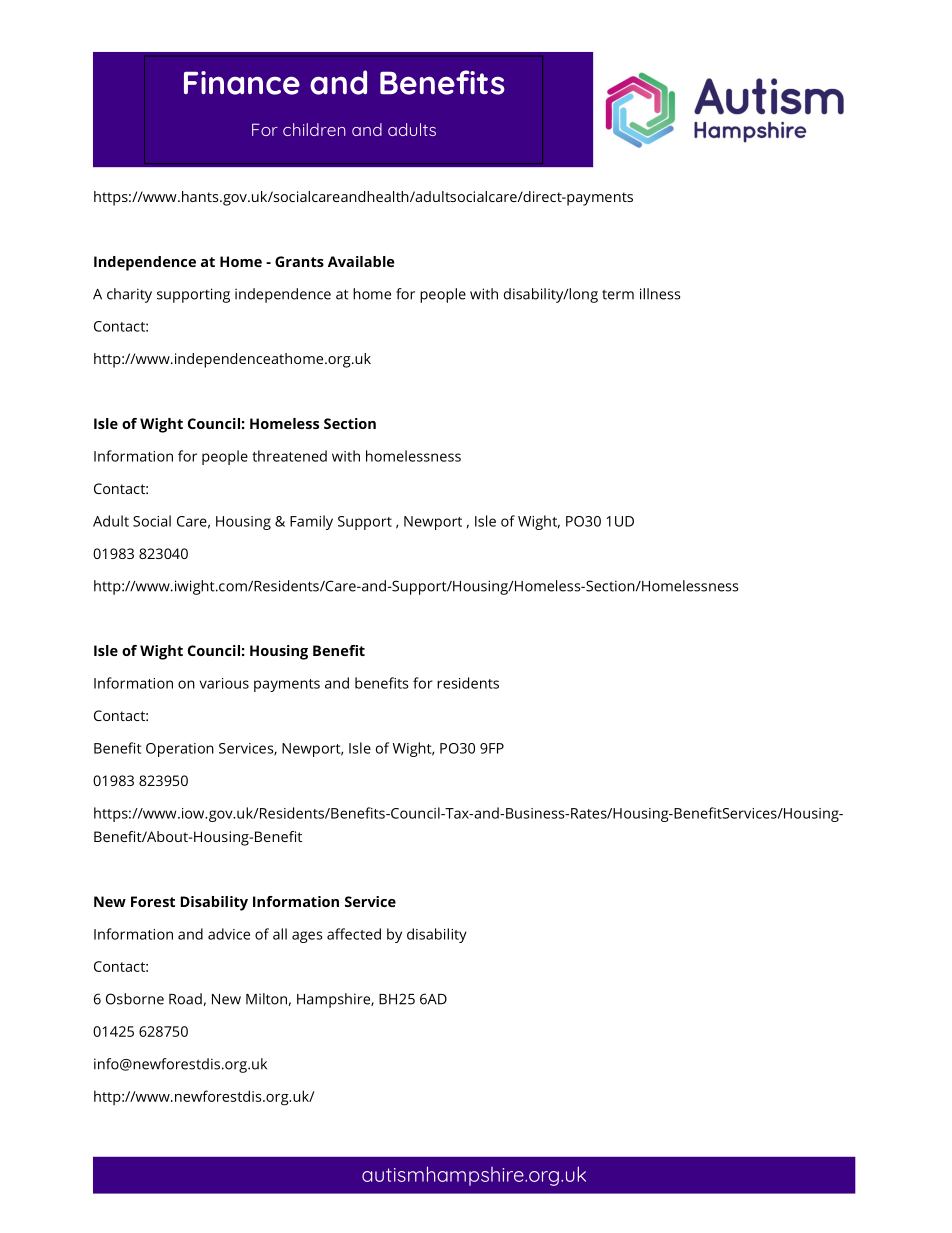 This screenshot has width=952, height=1233. I want to click on Finance, so click(242, 83).
